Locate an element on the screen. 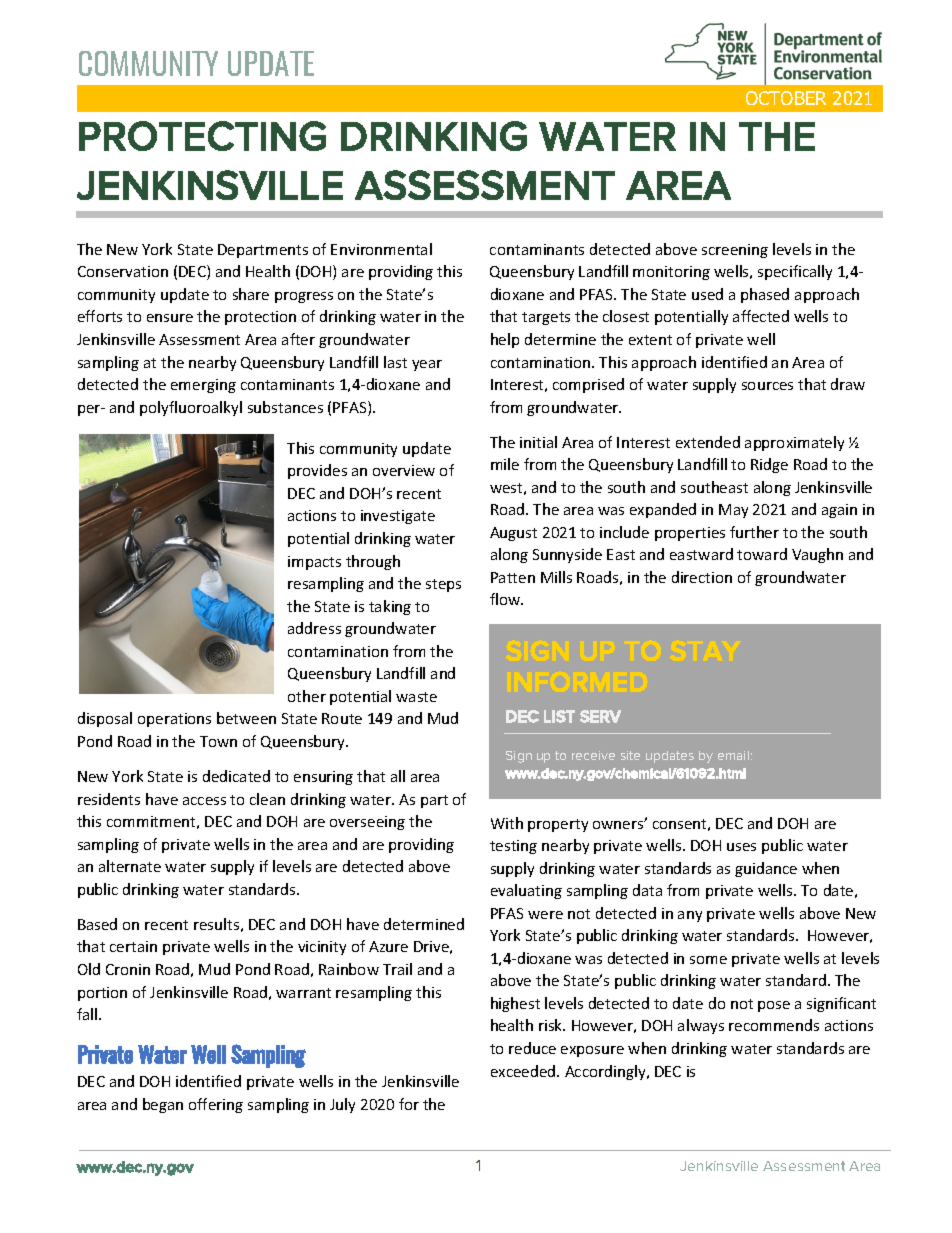  address is located at coordinates (314, 628).
